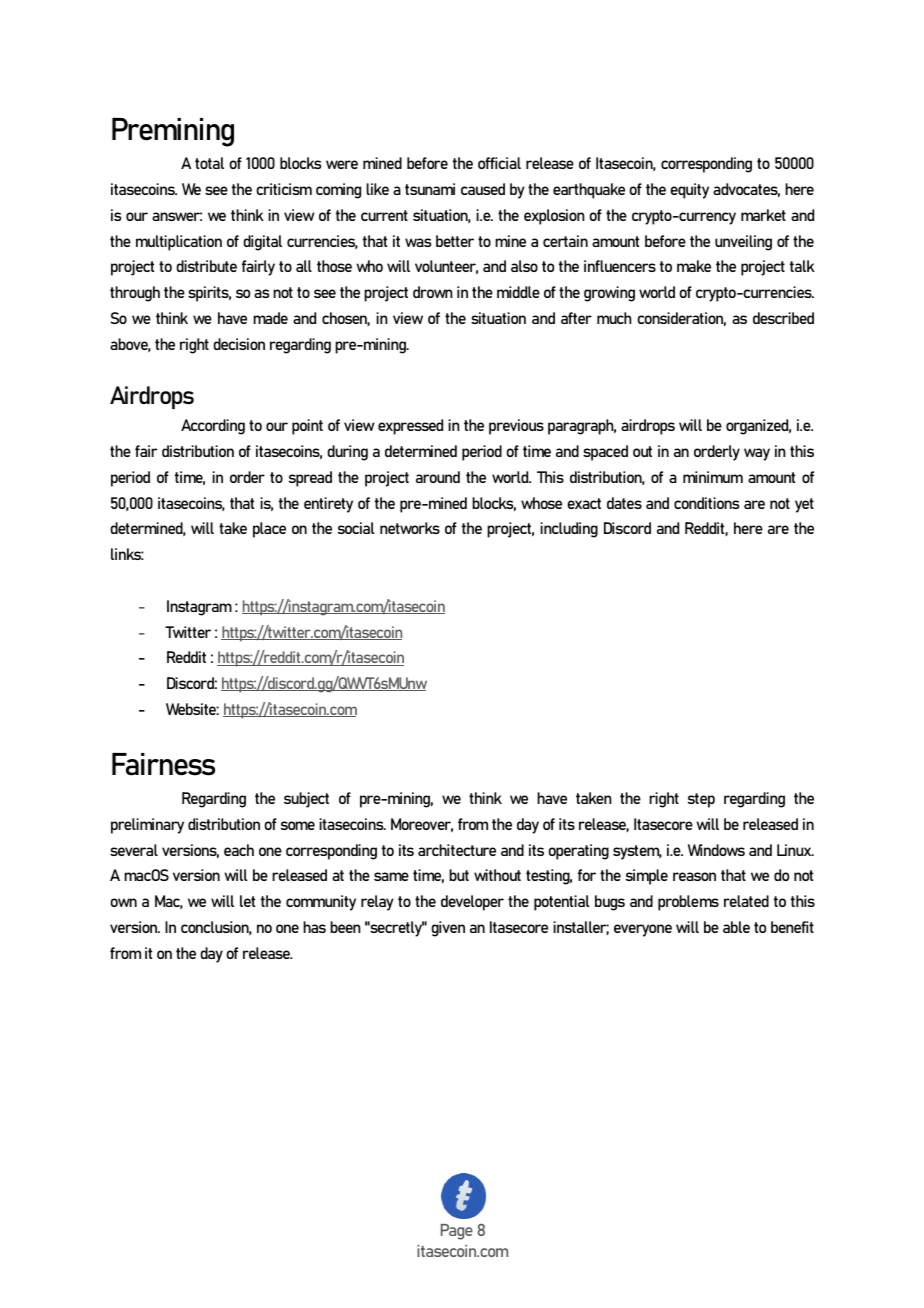  Describe the element at coordinates (306, 800) in the screenshot. I see `subject` at that location.
